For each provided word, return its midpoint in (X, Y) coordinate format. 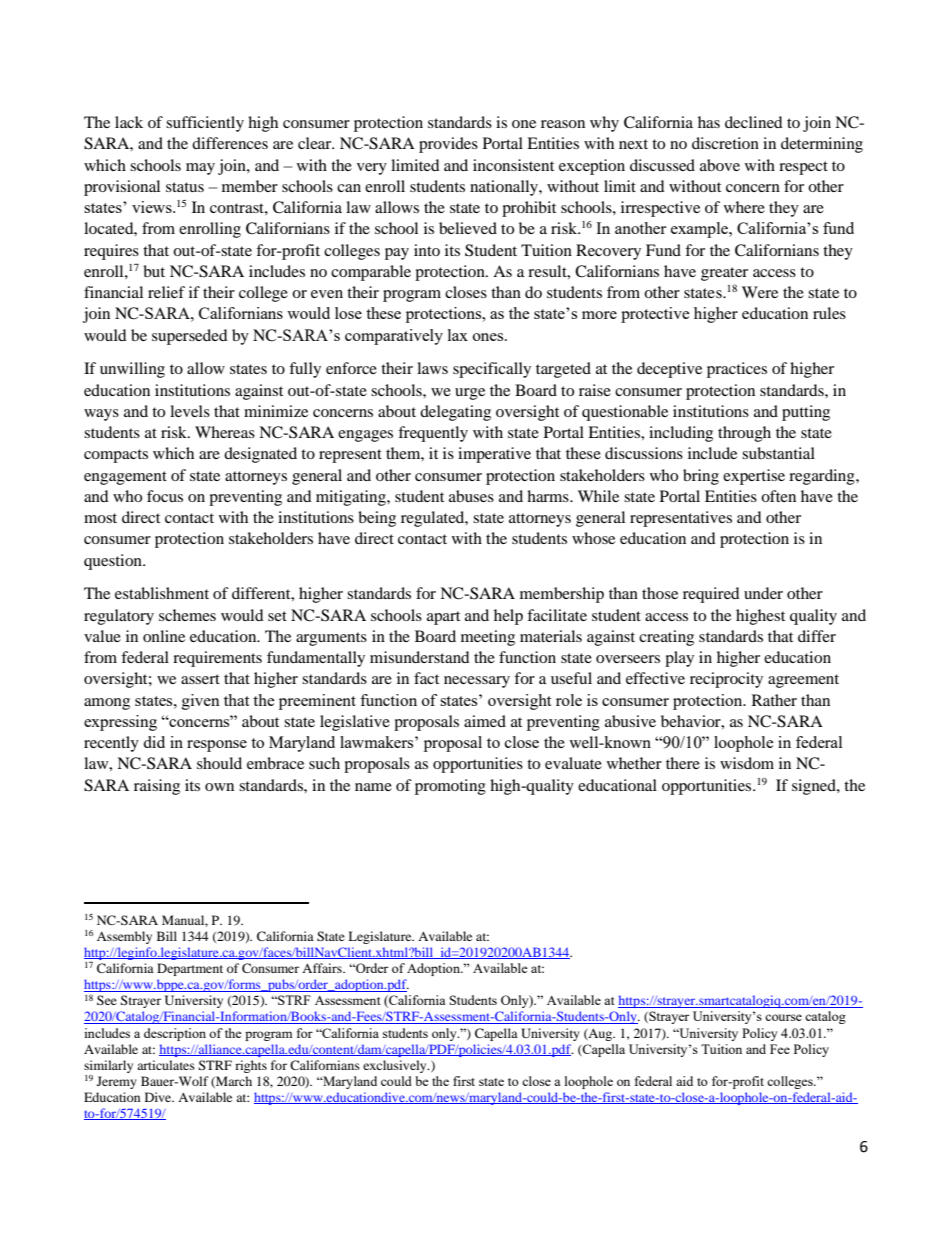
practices (737, 370)
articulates (166, 1065)
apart (443, 618)
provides (448, 145)
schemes (187, 615)
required (711, 595)
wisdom (747, 763)
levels (190, 411)
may (200, 169)
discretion (725, 143)
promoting (450, 787)
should (219, 763)
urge (470, 394)
